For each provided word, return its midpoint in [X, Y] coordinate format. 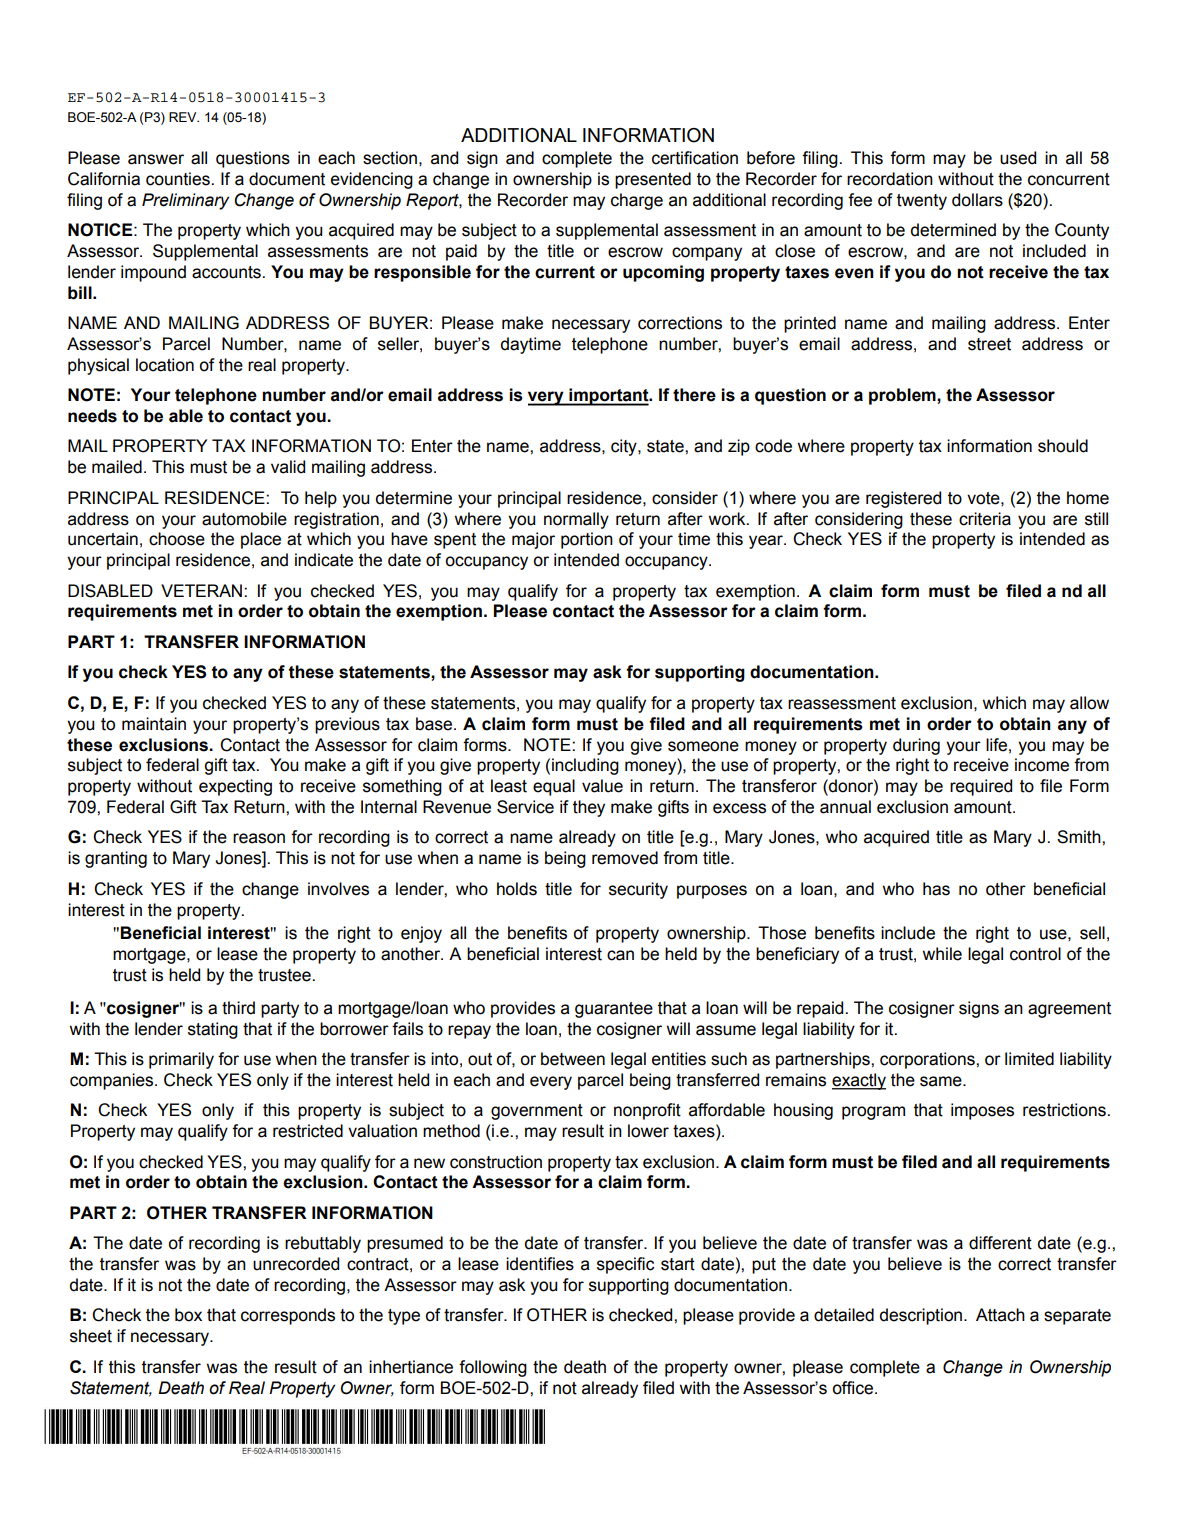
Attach [1000, 1315]
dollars [977, 200]
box [188, 1315]
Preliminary [185, 201]
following [493, 1368]
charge [637, 201]
